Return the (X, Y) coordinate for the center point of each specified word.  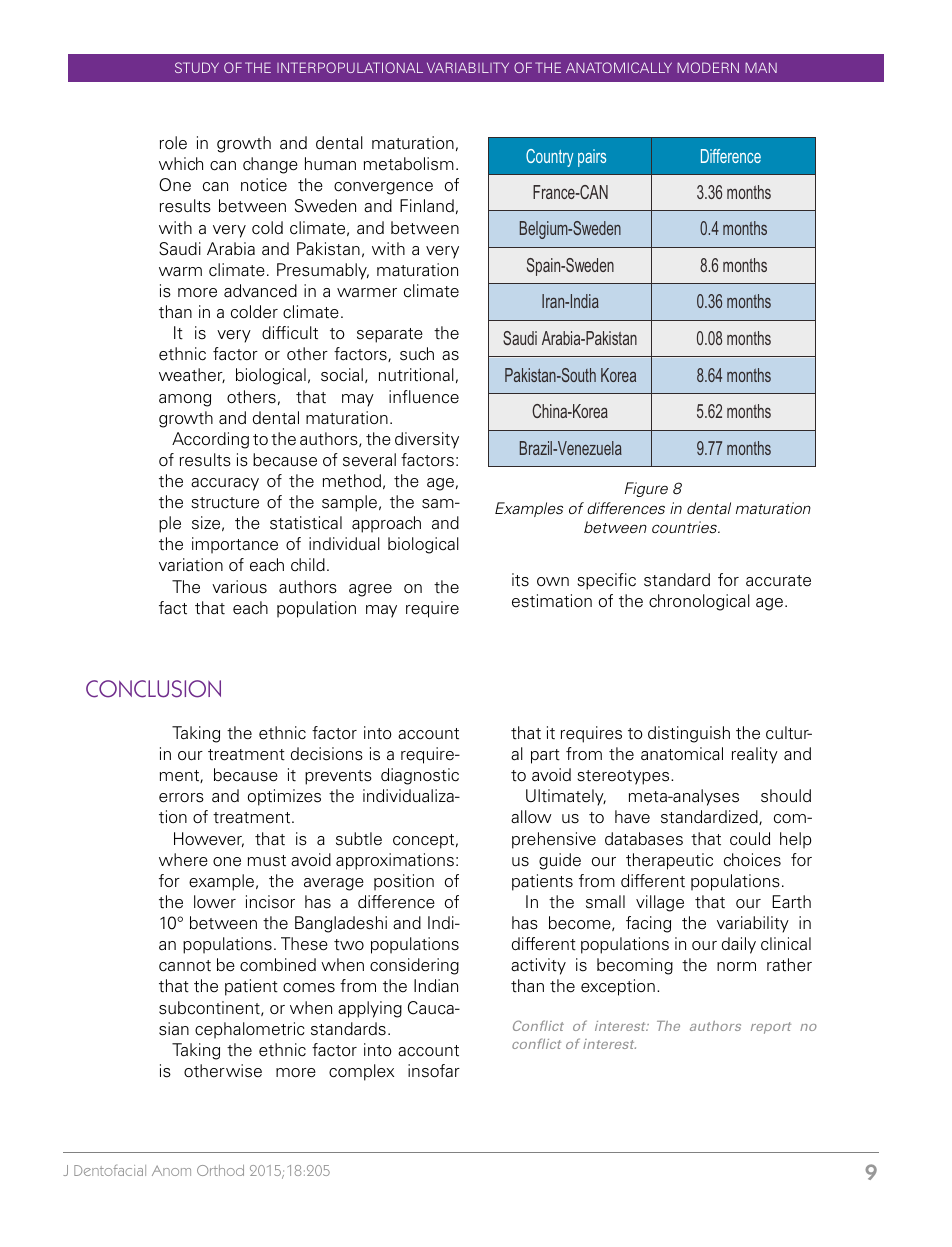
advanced (260, 291)
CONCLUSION (153, 689)
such (417, 354)
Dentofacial (110, 1170)
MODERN (708, 67)
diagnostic (420, 776)
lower (215, 902)
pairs (592, 158)
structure (225, 503)
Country (549, 158)
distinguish (689, 734)
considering (414, 966)
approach (386, 524)
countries (686, 527)
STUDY (197, 67)
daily (739, 945)
